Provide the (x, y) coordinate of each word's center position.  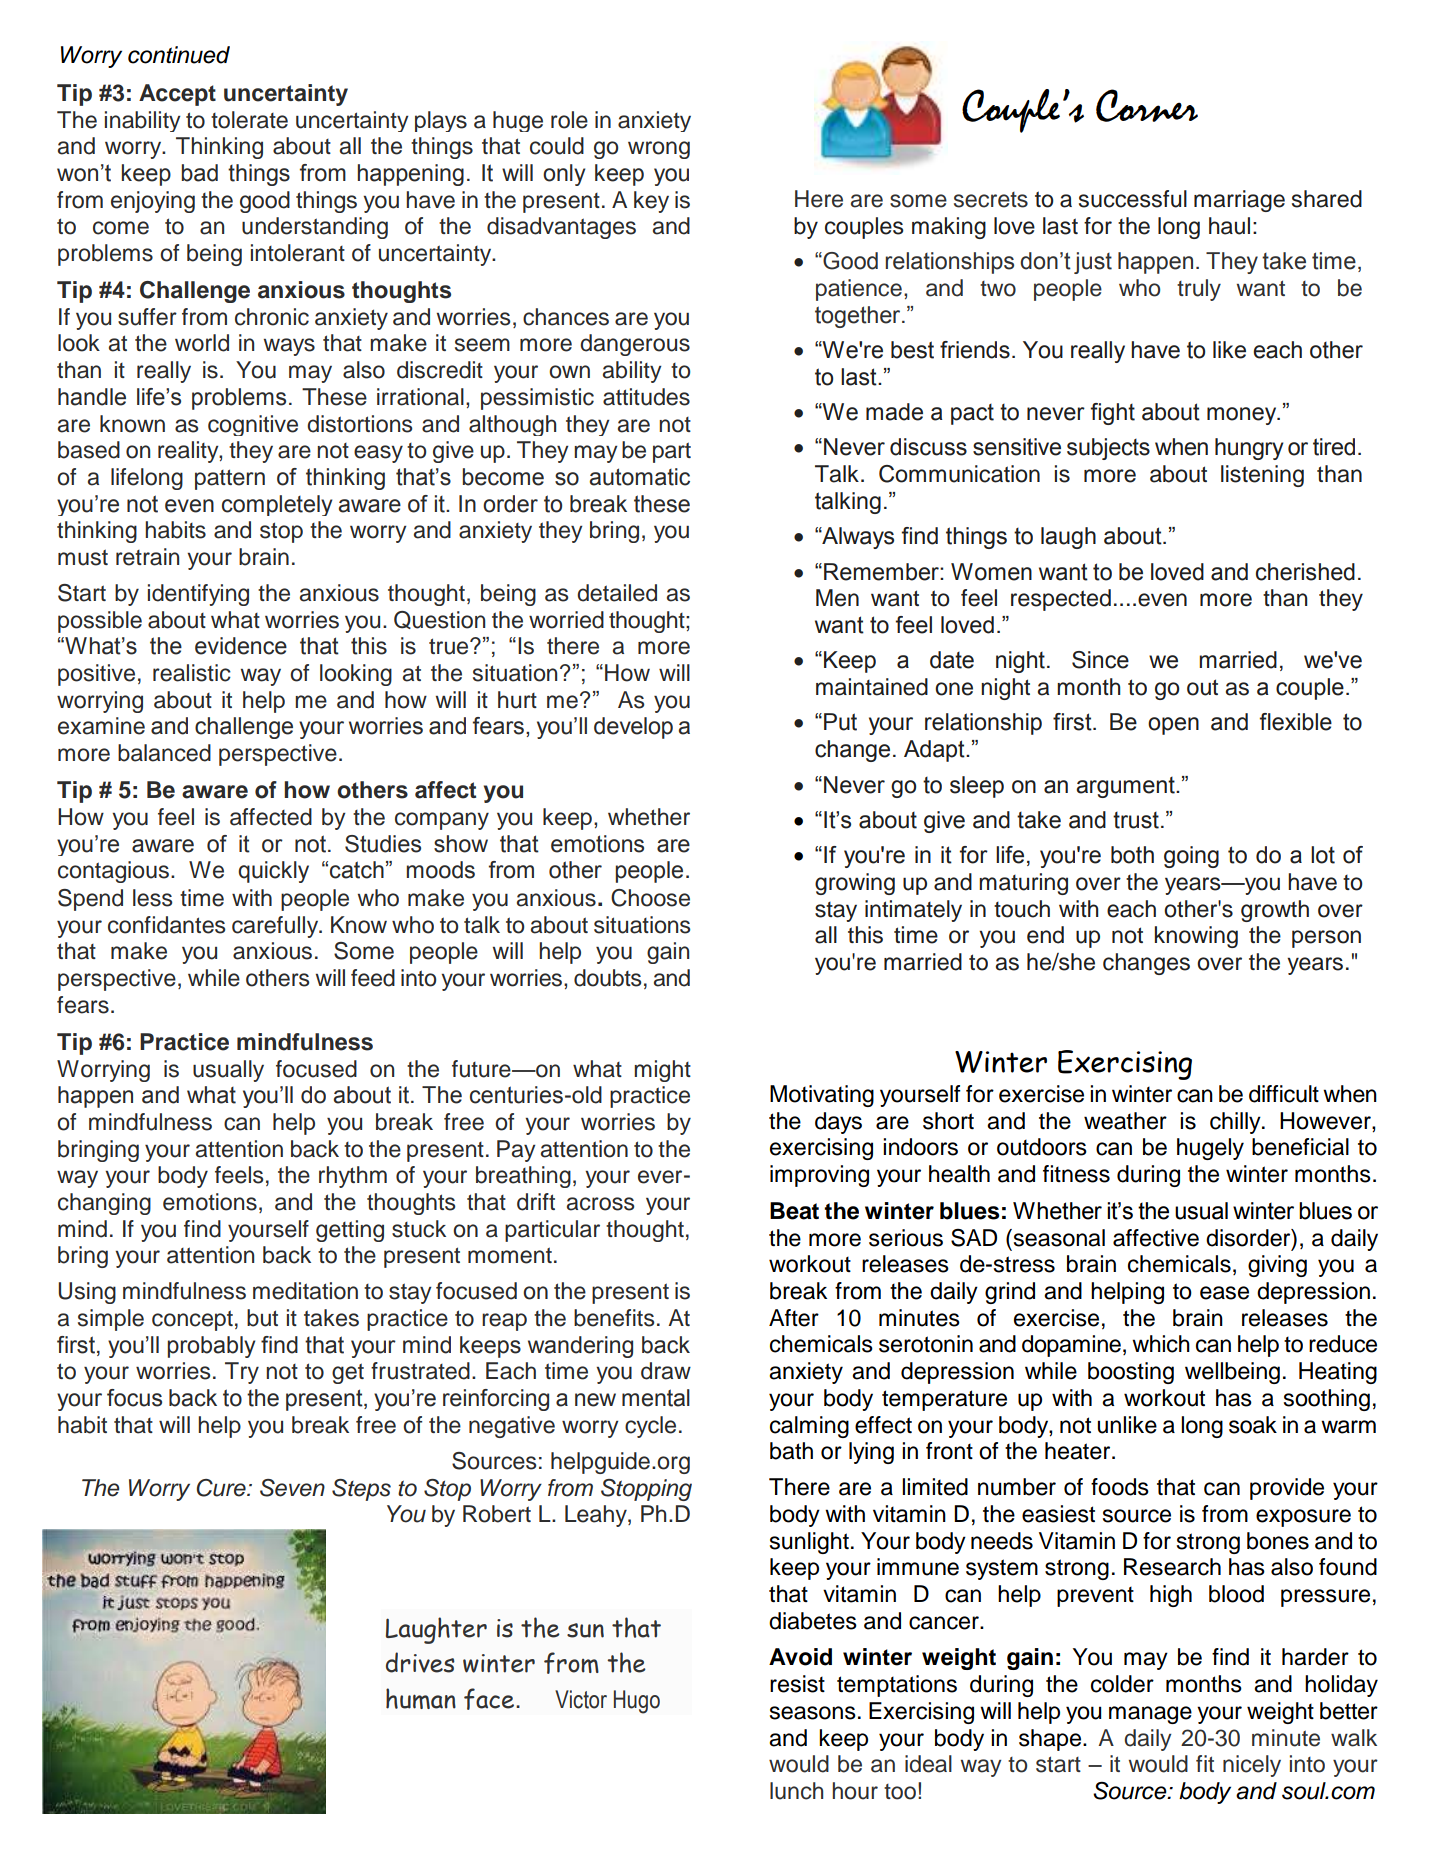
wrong (659, 150)
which (1161, 1344)
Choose (650, 898)
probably (211, 1347)
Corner (1147, 105)
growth (1275, 911)
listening (1262, 476)
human (421, 1698)
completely (277, 505)
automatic (639, 477)
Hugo (637, 1702)
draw (666, 1371)
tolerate (249, 120)
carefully (276, 927)
